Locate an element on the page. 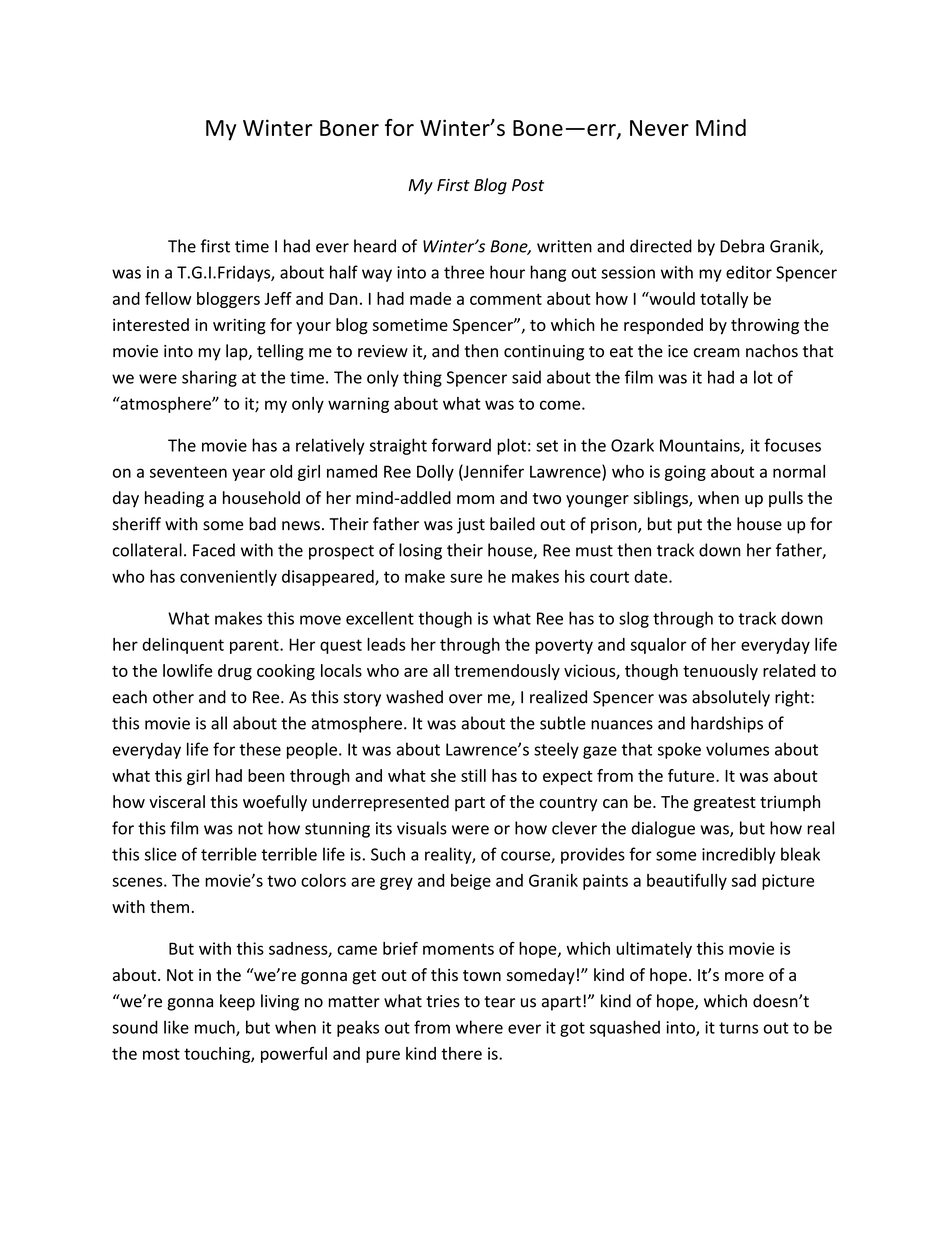 This image has width=952, height=1233. fellow is located at coordinates (168, 298).
